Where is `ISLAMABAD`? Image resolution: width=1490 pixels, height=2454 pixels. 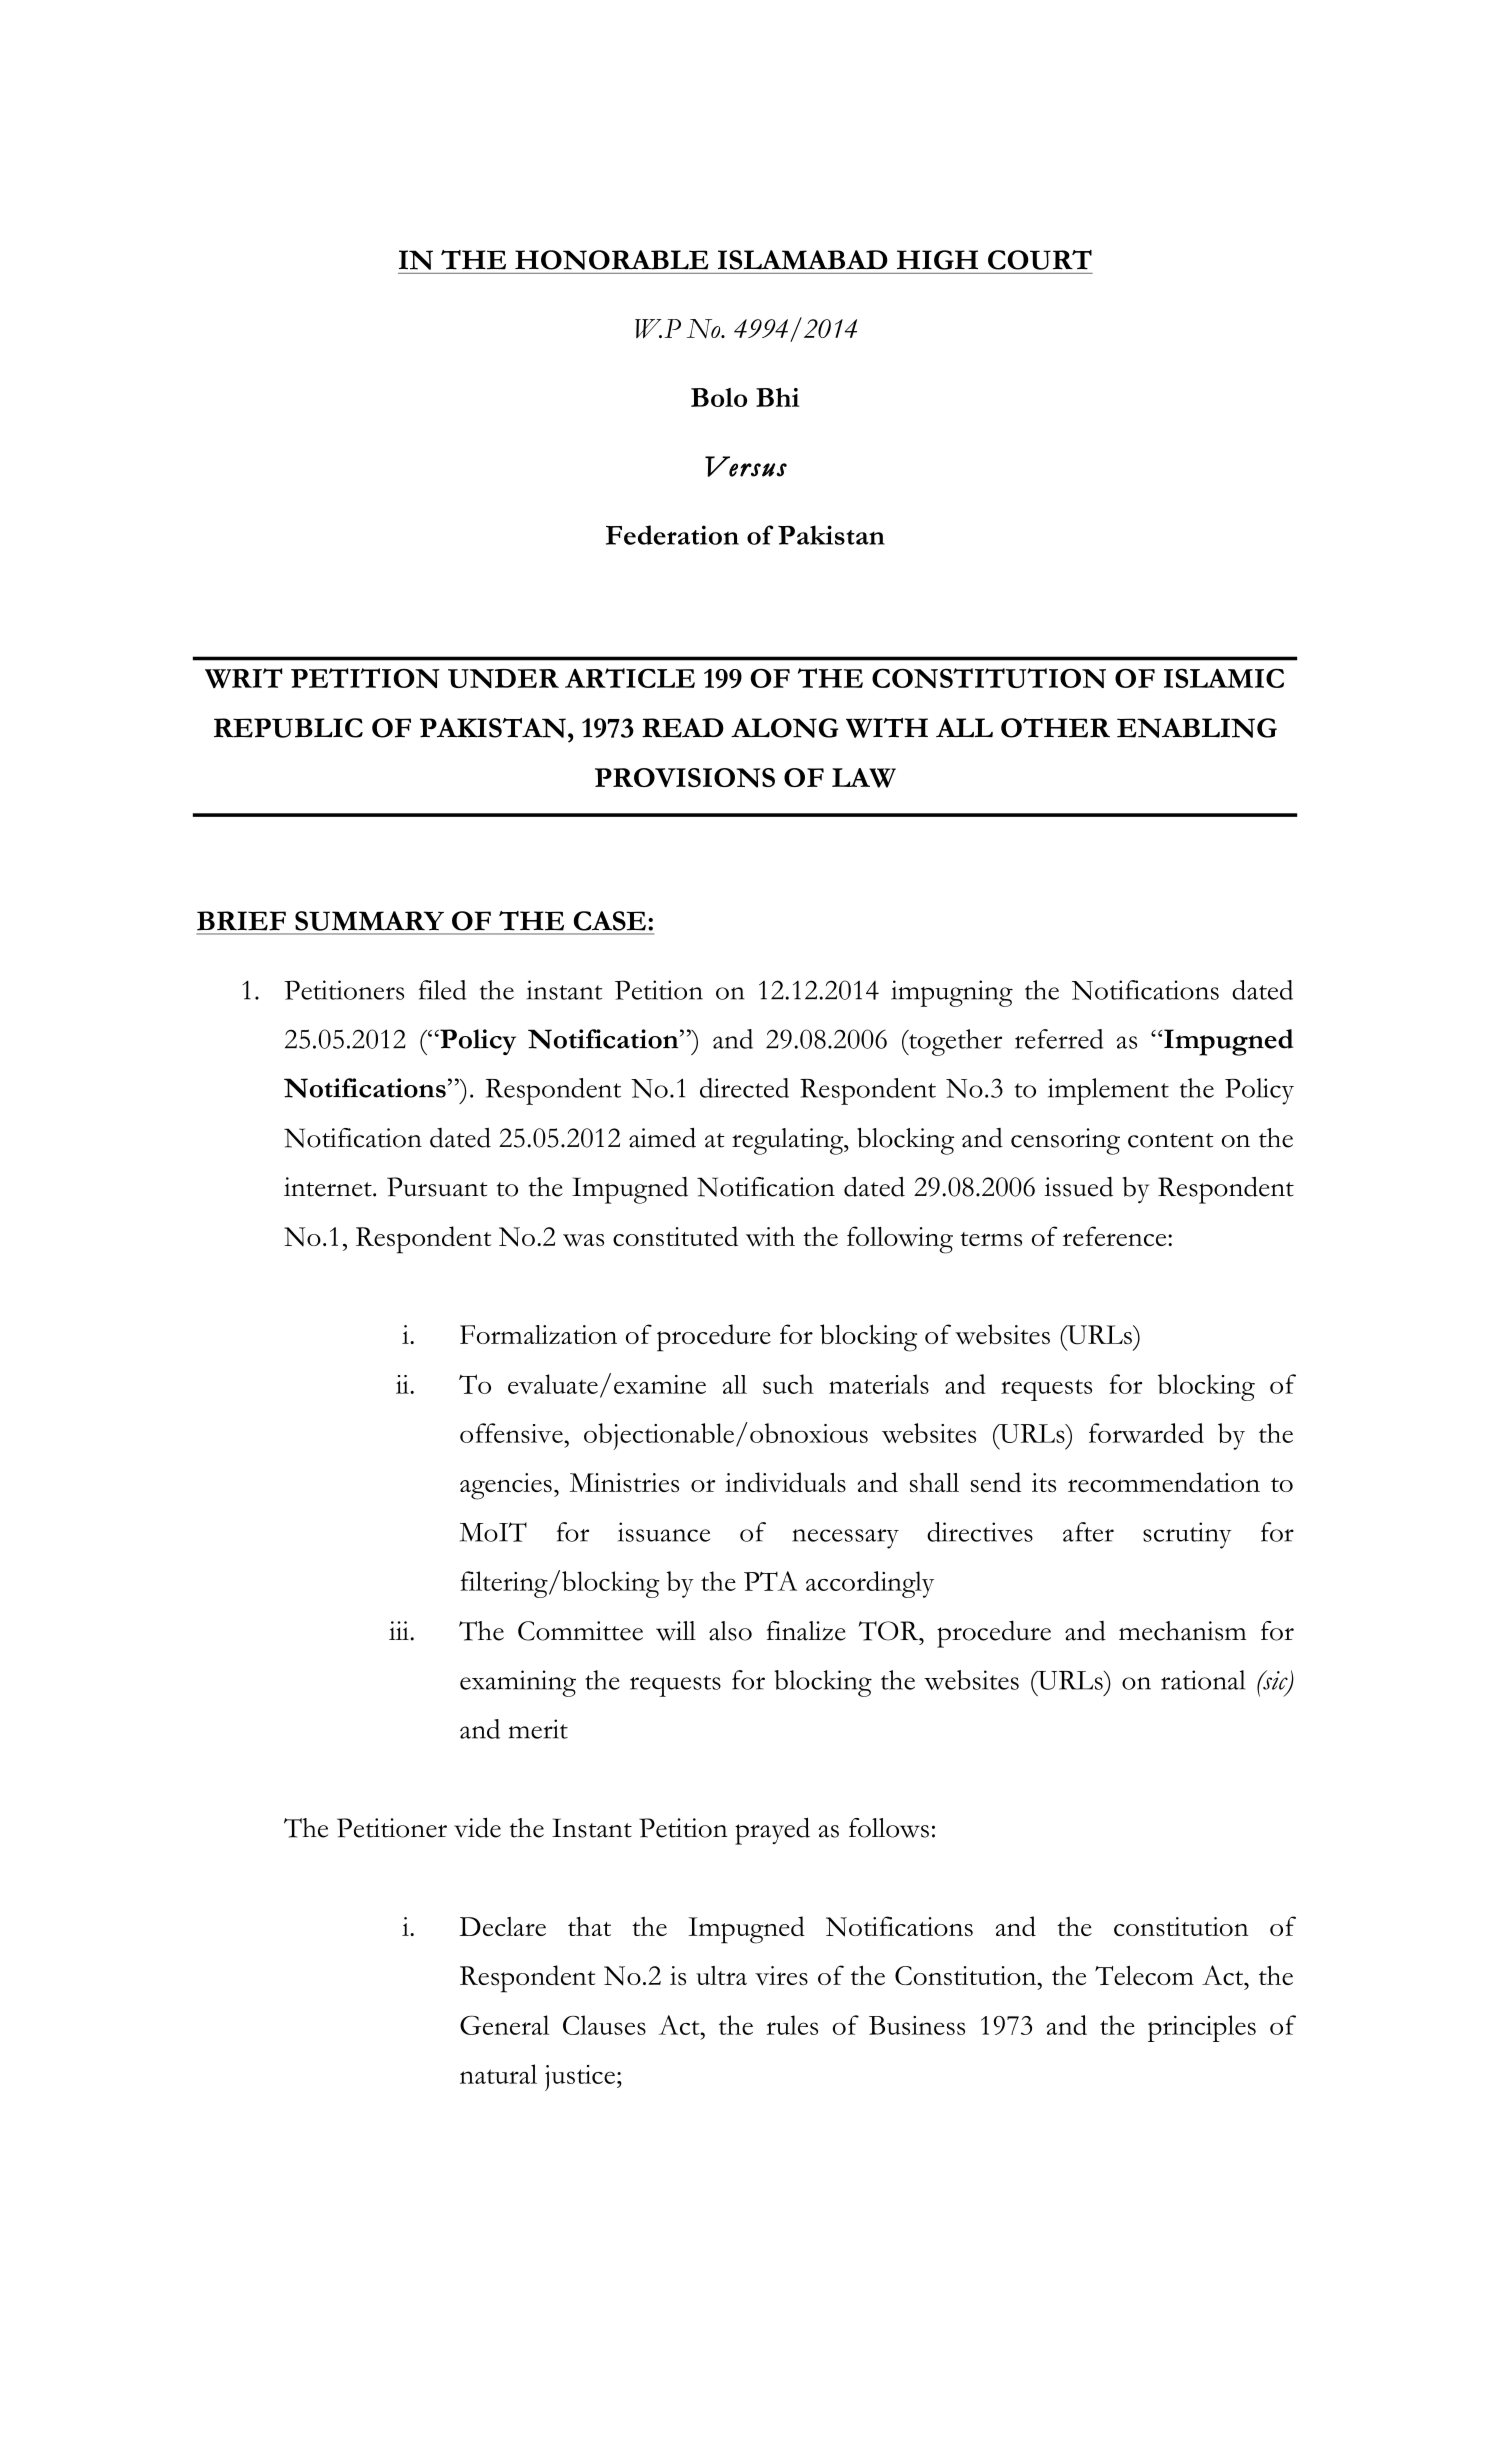 ISLAMABAD is located at coordinates (802, 260).
